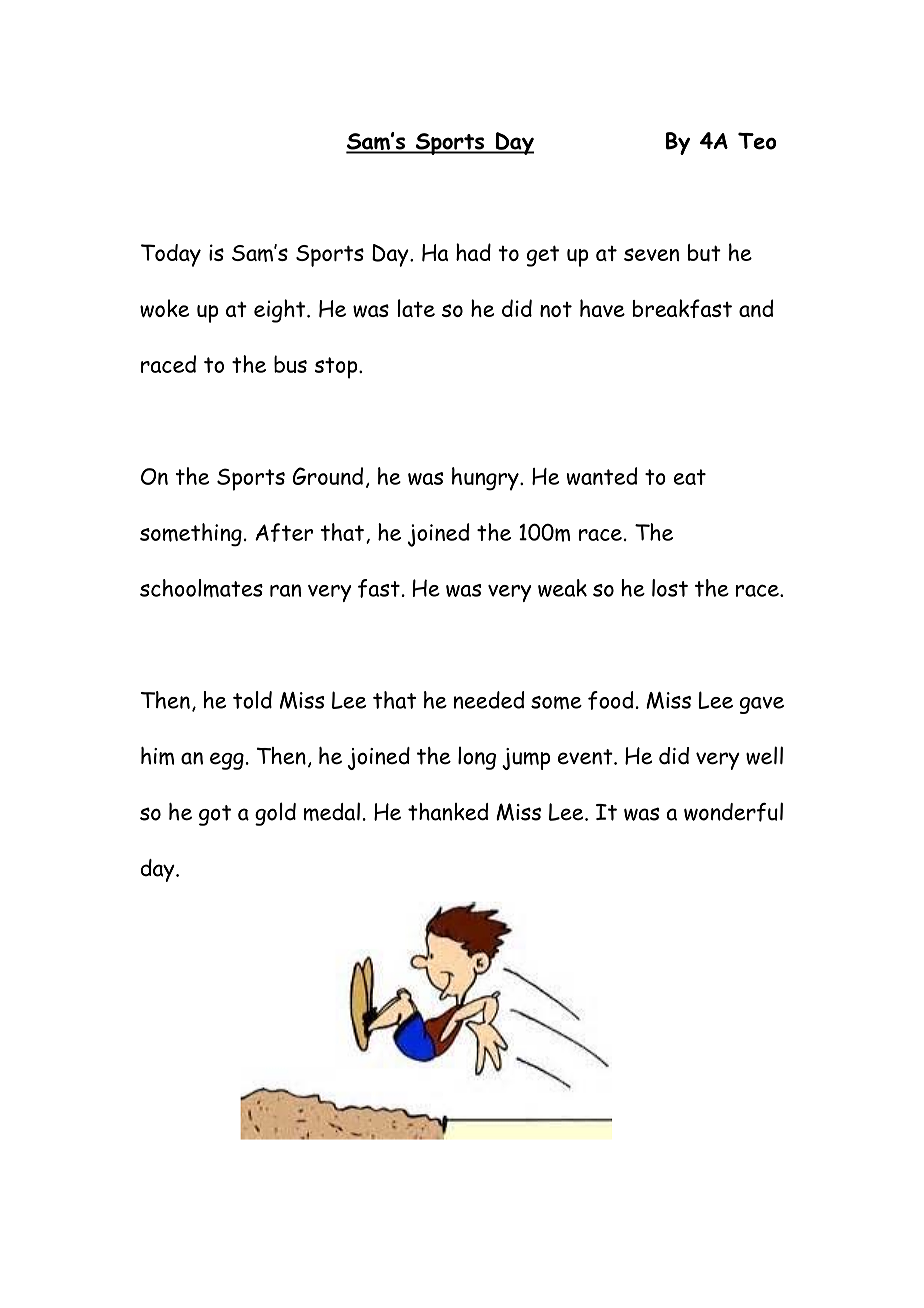 This document has height=1308, width=924. What do you see at coordinates (252, 700) in the document?
I see `told` at bounding box center [252, 700].
